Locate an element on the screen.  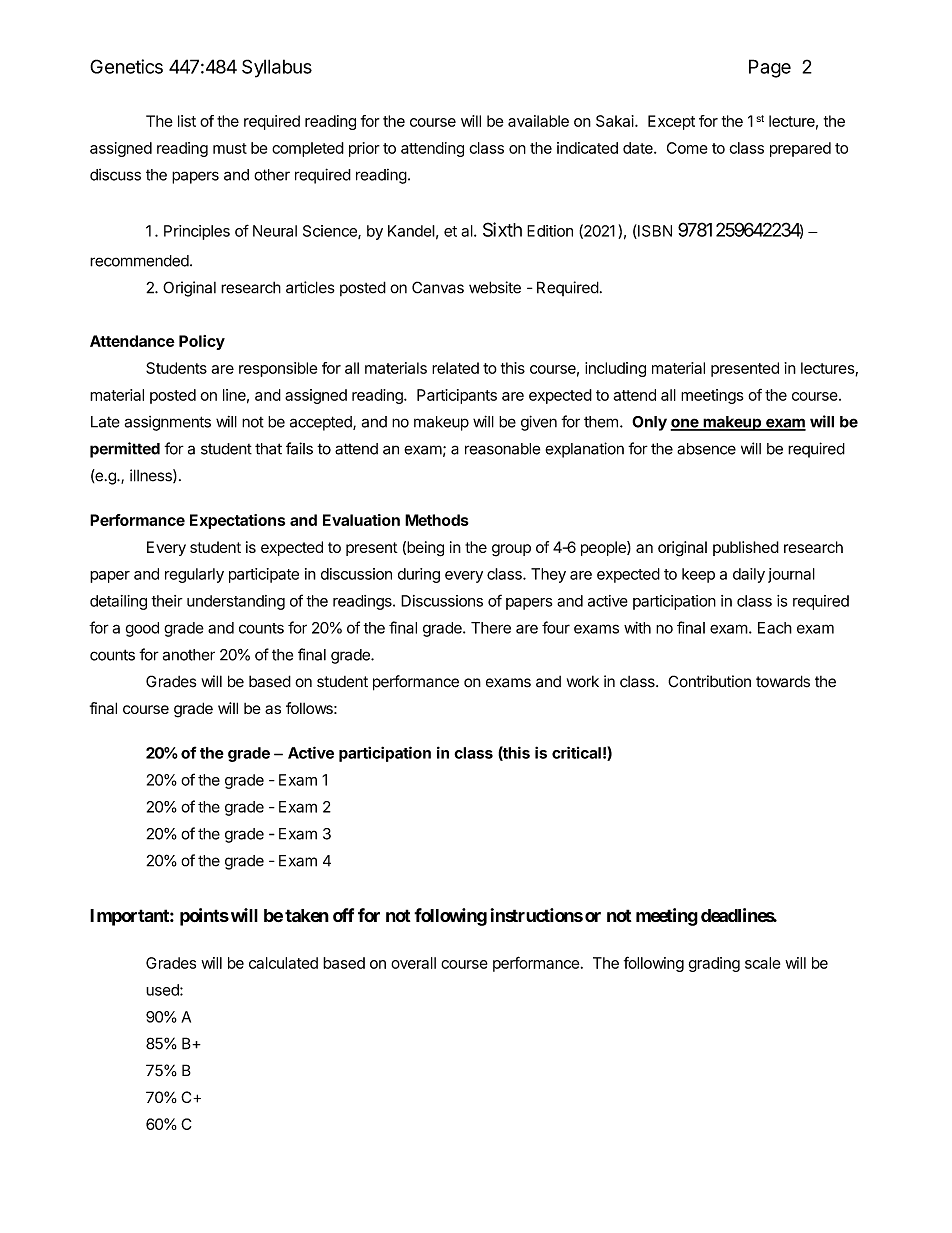
used is located at coordinates (163, 990).
